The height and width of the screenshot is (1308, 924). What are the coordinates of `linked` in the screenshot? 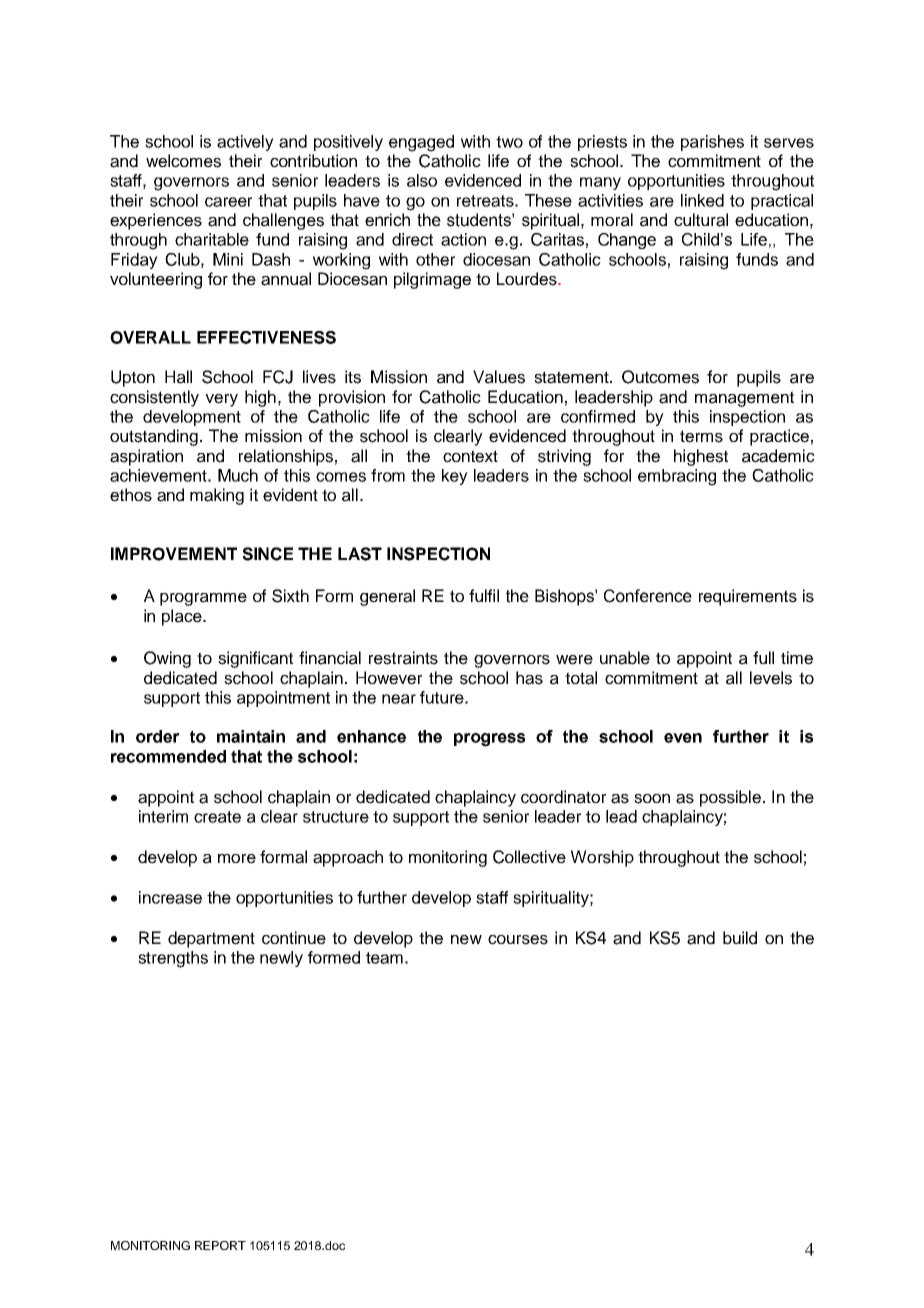 It's located at (702, 200).
